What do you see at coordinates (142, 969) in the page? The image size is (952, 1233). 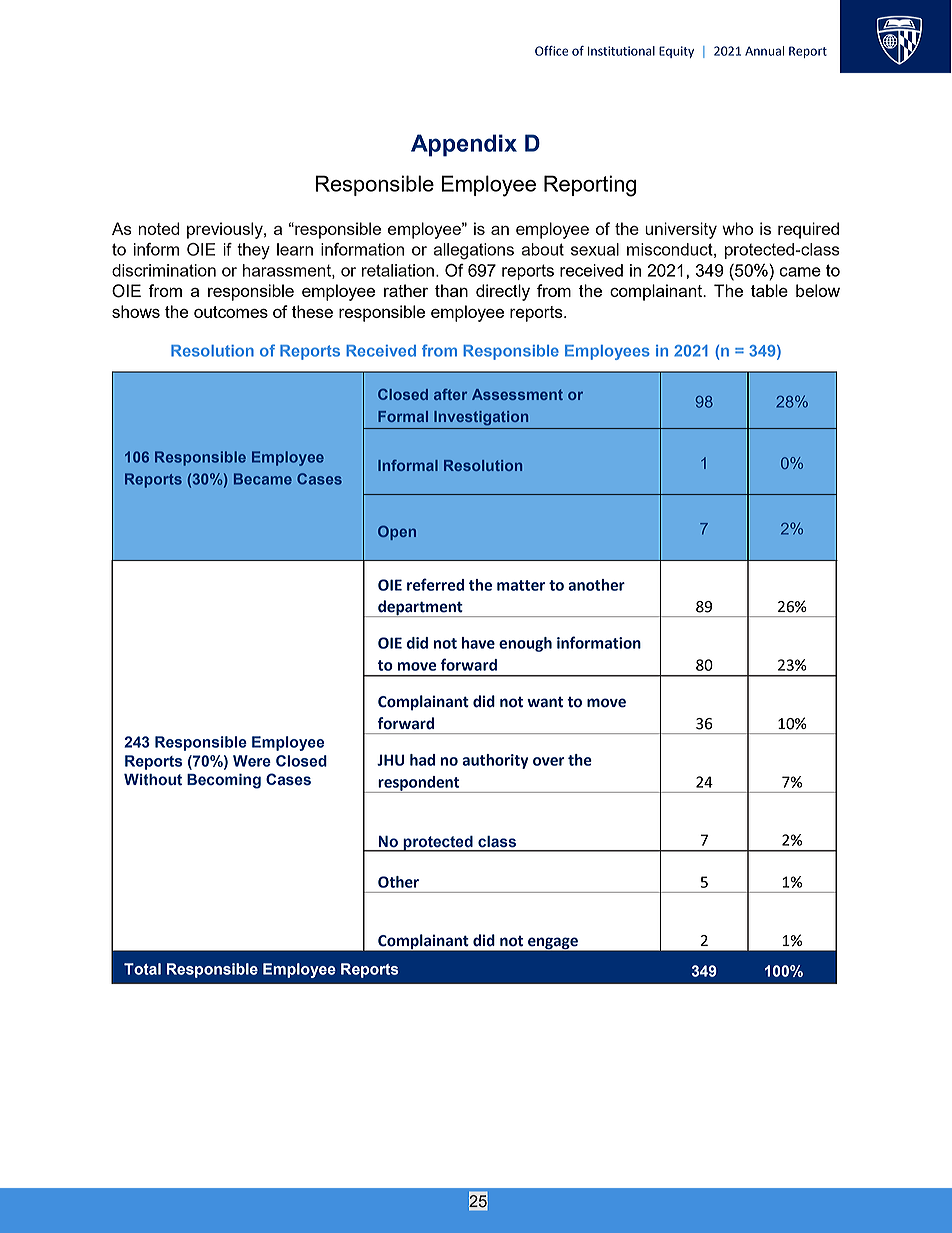 I see `Total` at bounding box center [142, 969].
